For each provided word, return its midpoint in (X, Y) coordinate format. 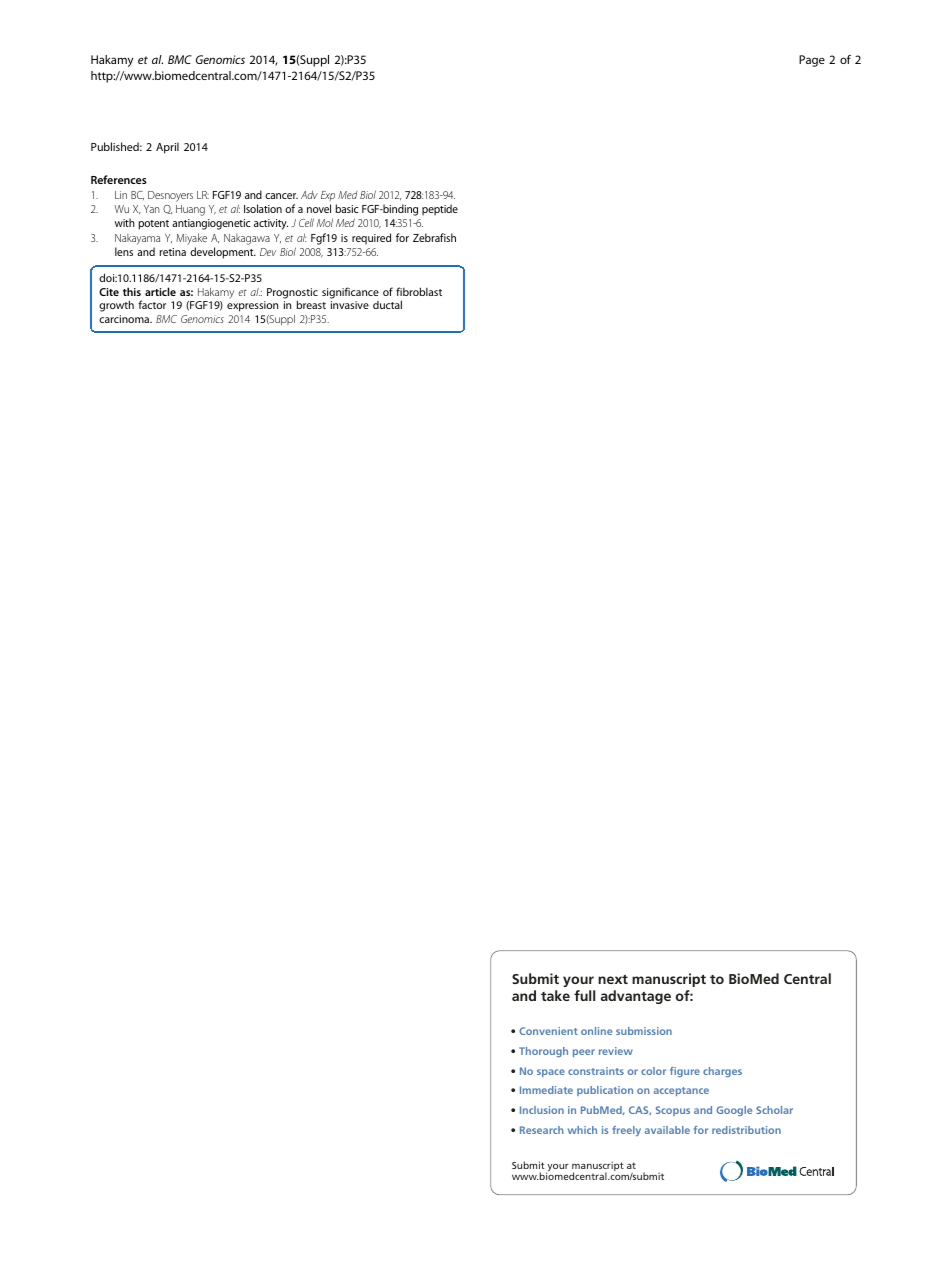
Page (812, 61)
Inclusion (542, 1110)
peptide (440, 210)
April (167, 148)
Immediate (546, 1090)
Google (734, 1111)
